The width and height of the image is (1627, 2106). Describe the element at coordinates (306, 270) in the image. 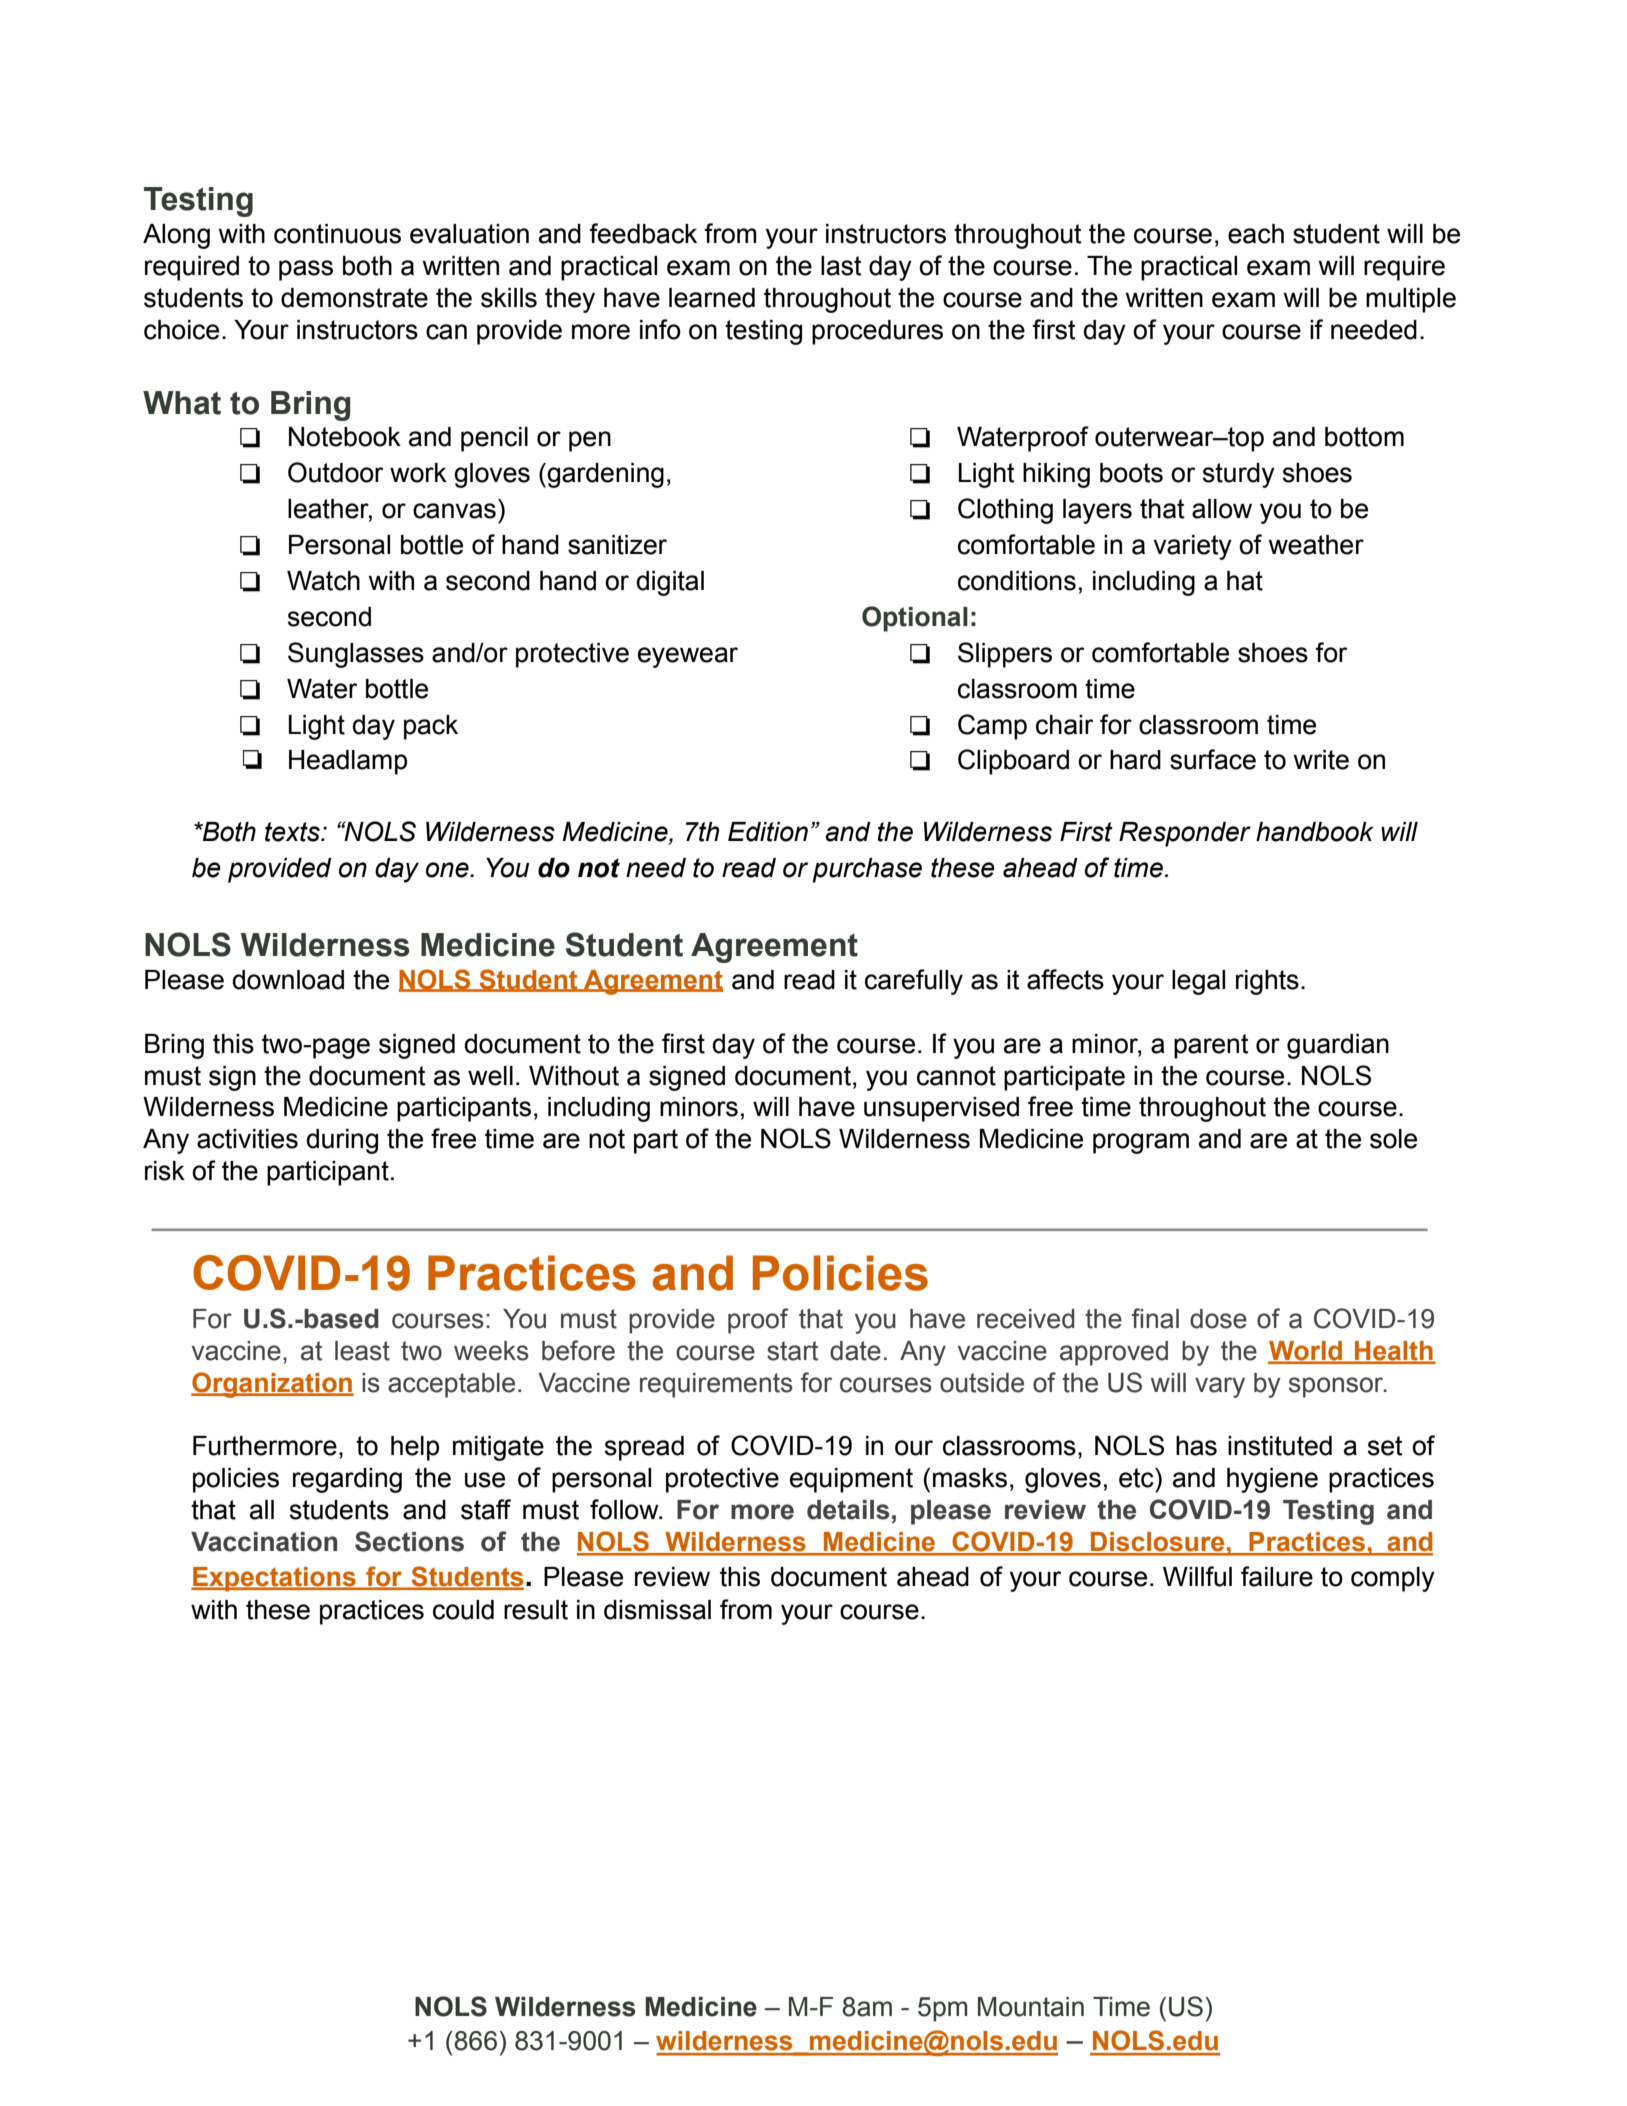

I see `pass` at that location.
